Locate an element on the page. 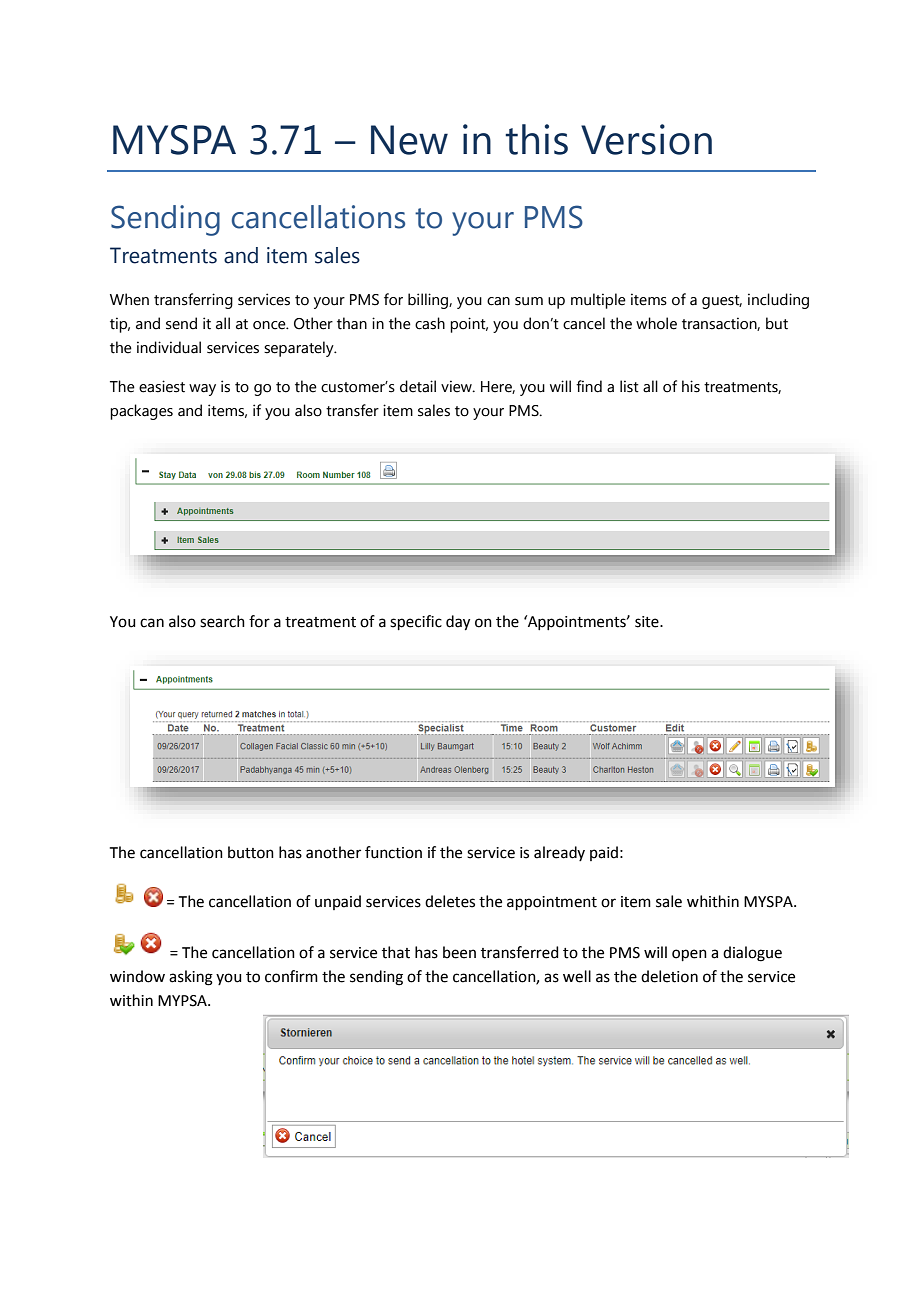  open is located at coordinates (689, 955).
